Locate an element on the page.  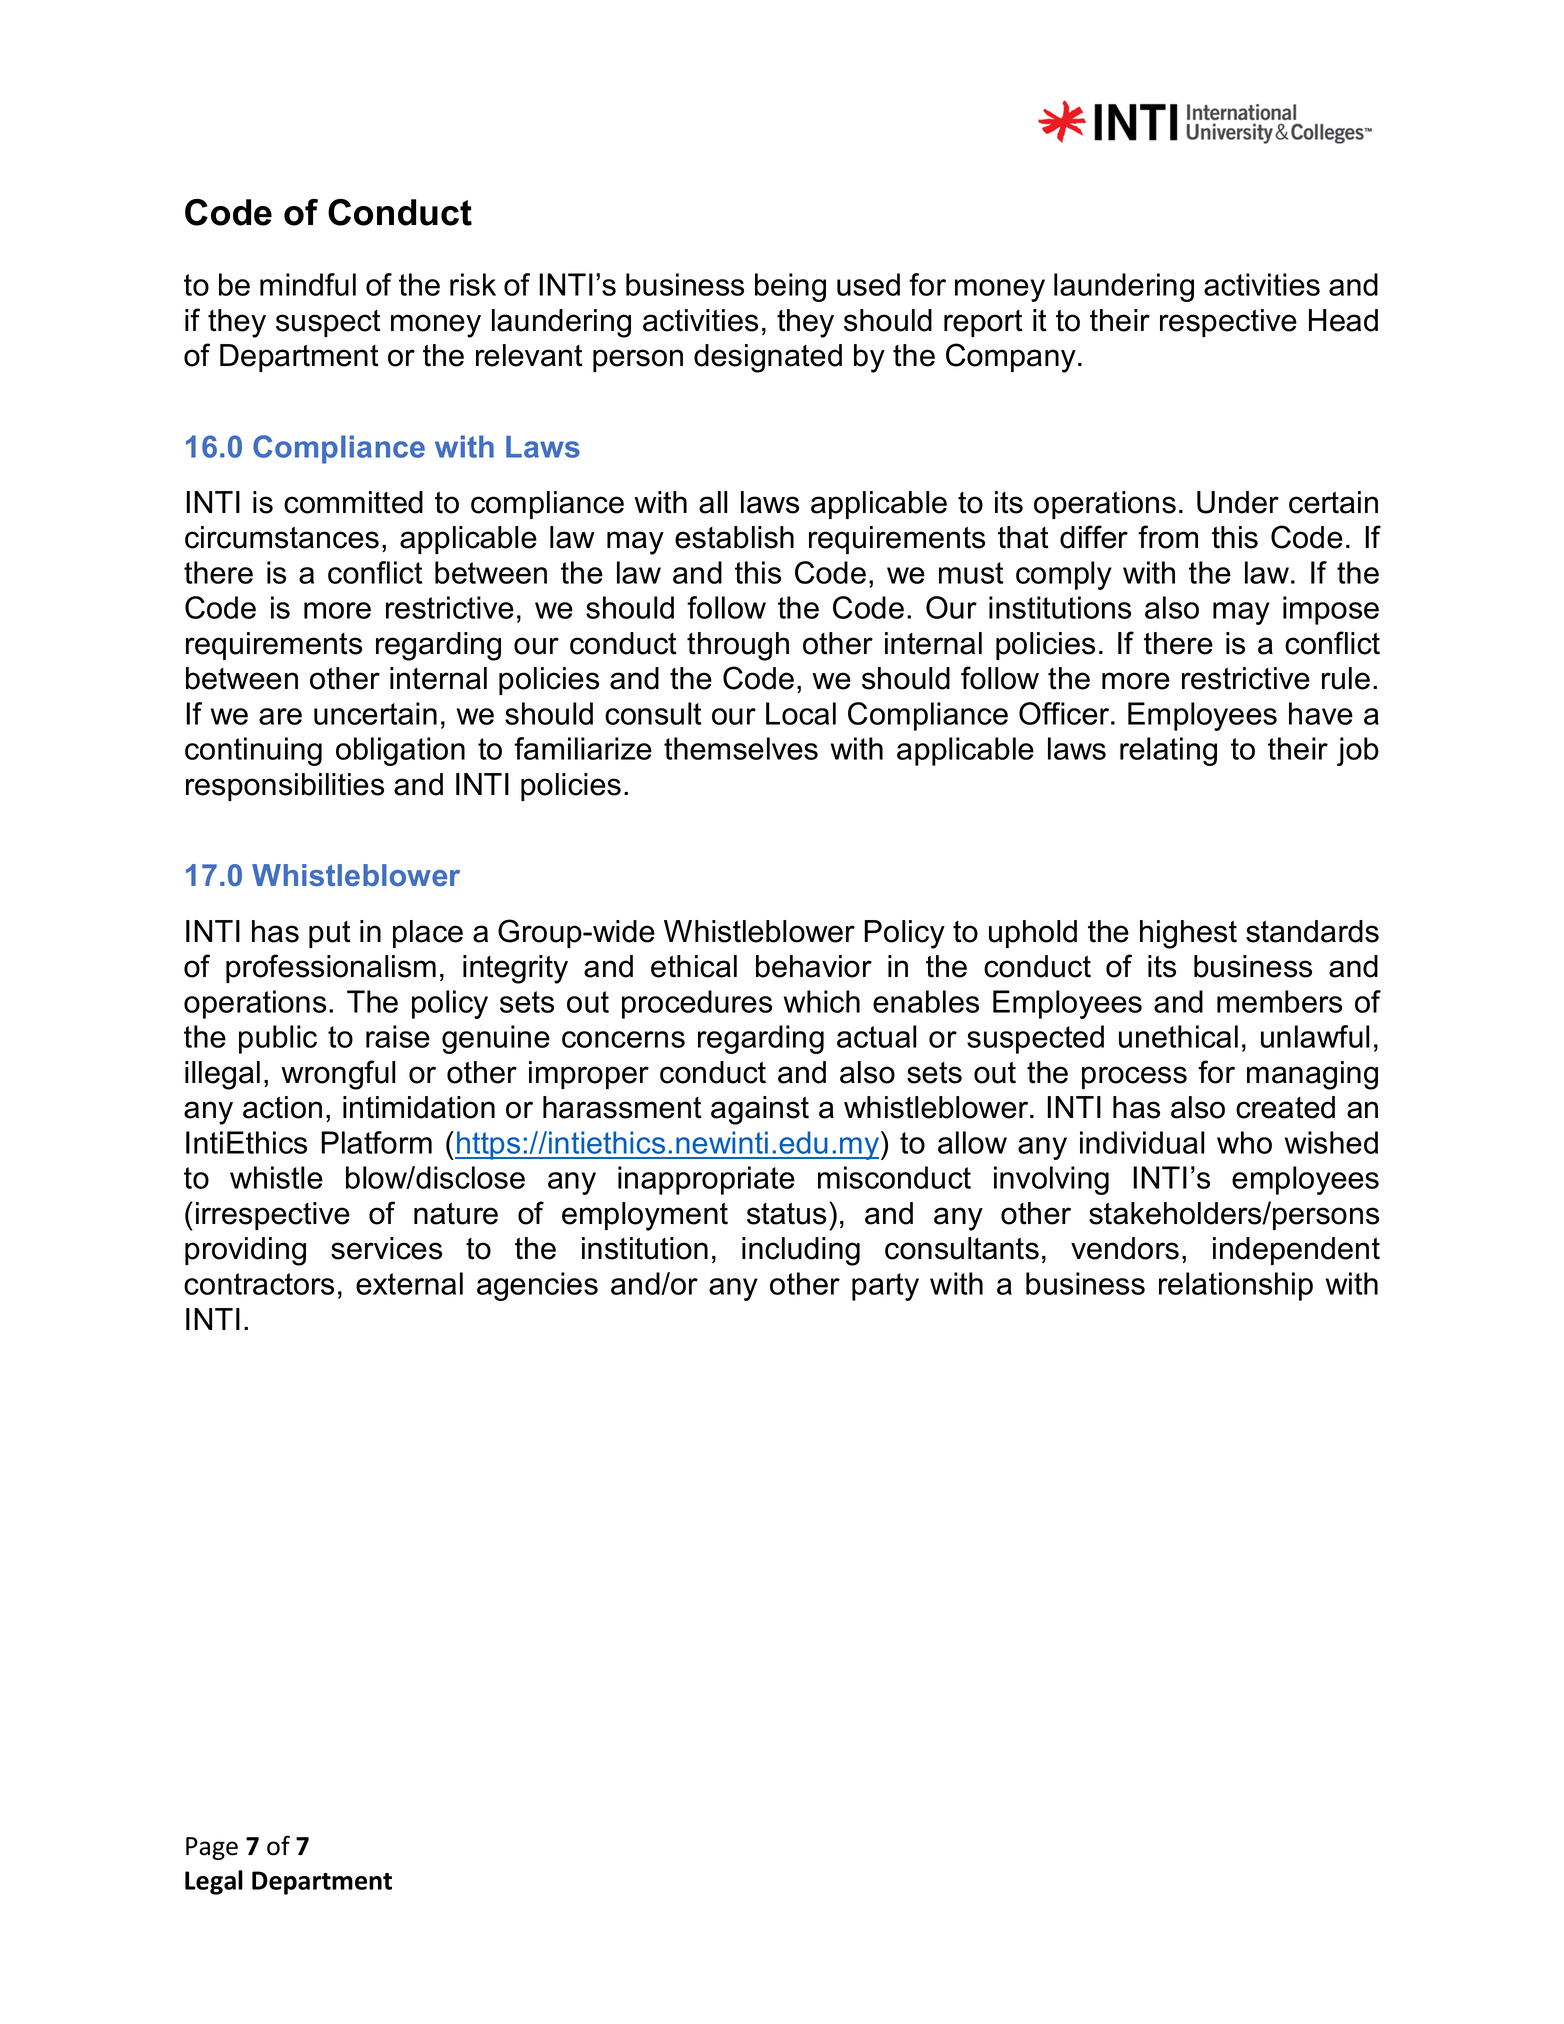
themselves is located at coordinates (741, 748).
